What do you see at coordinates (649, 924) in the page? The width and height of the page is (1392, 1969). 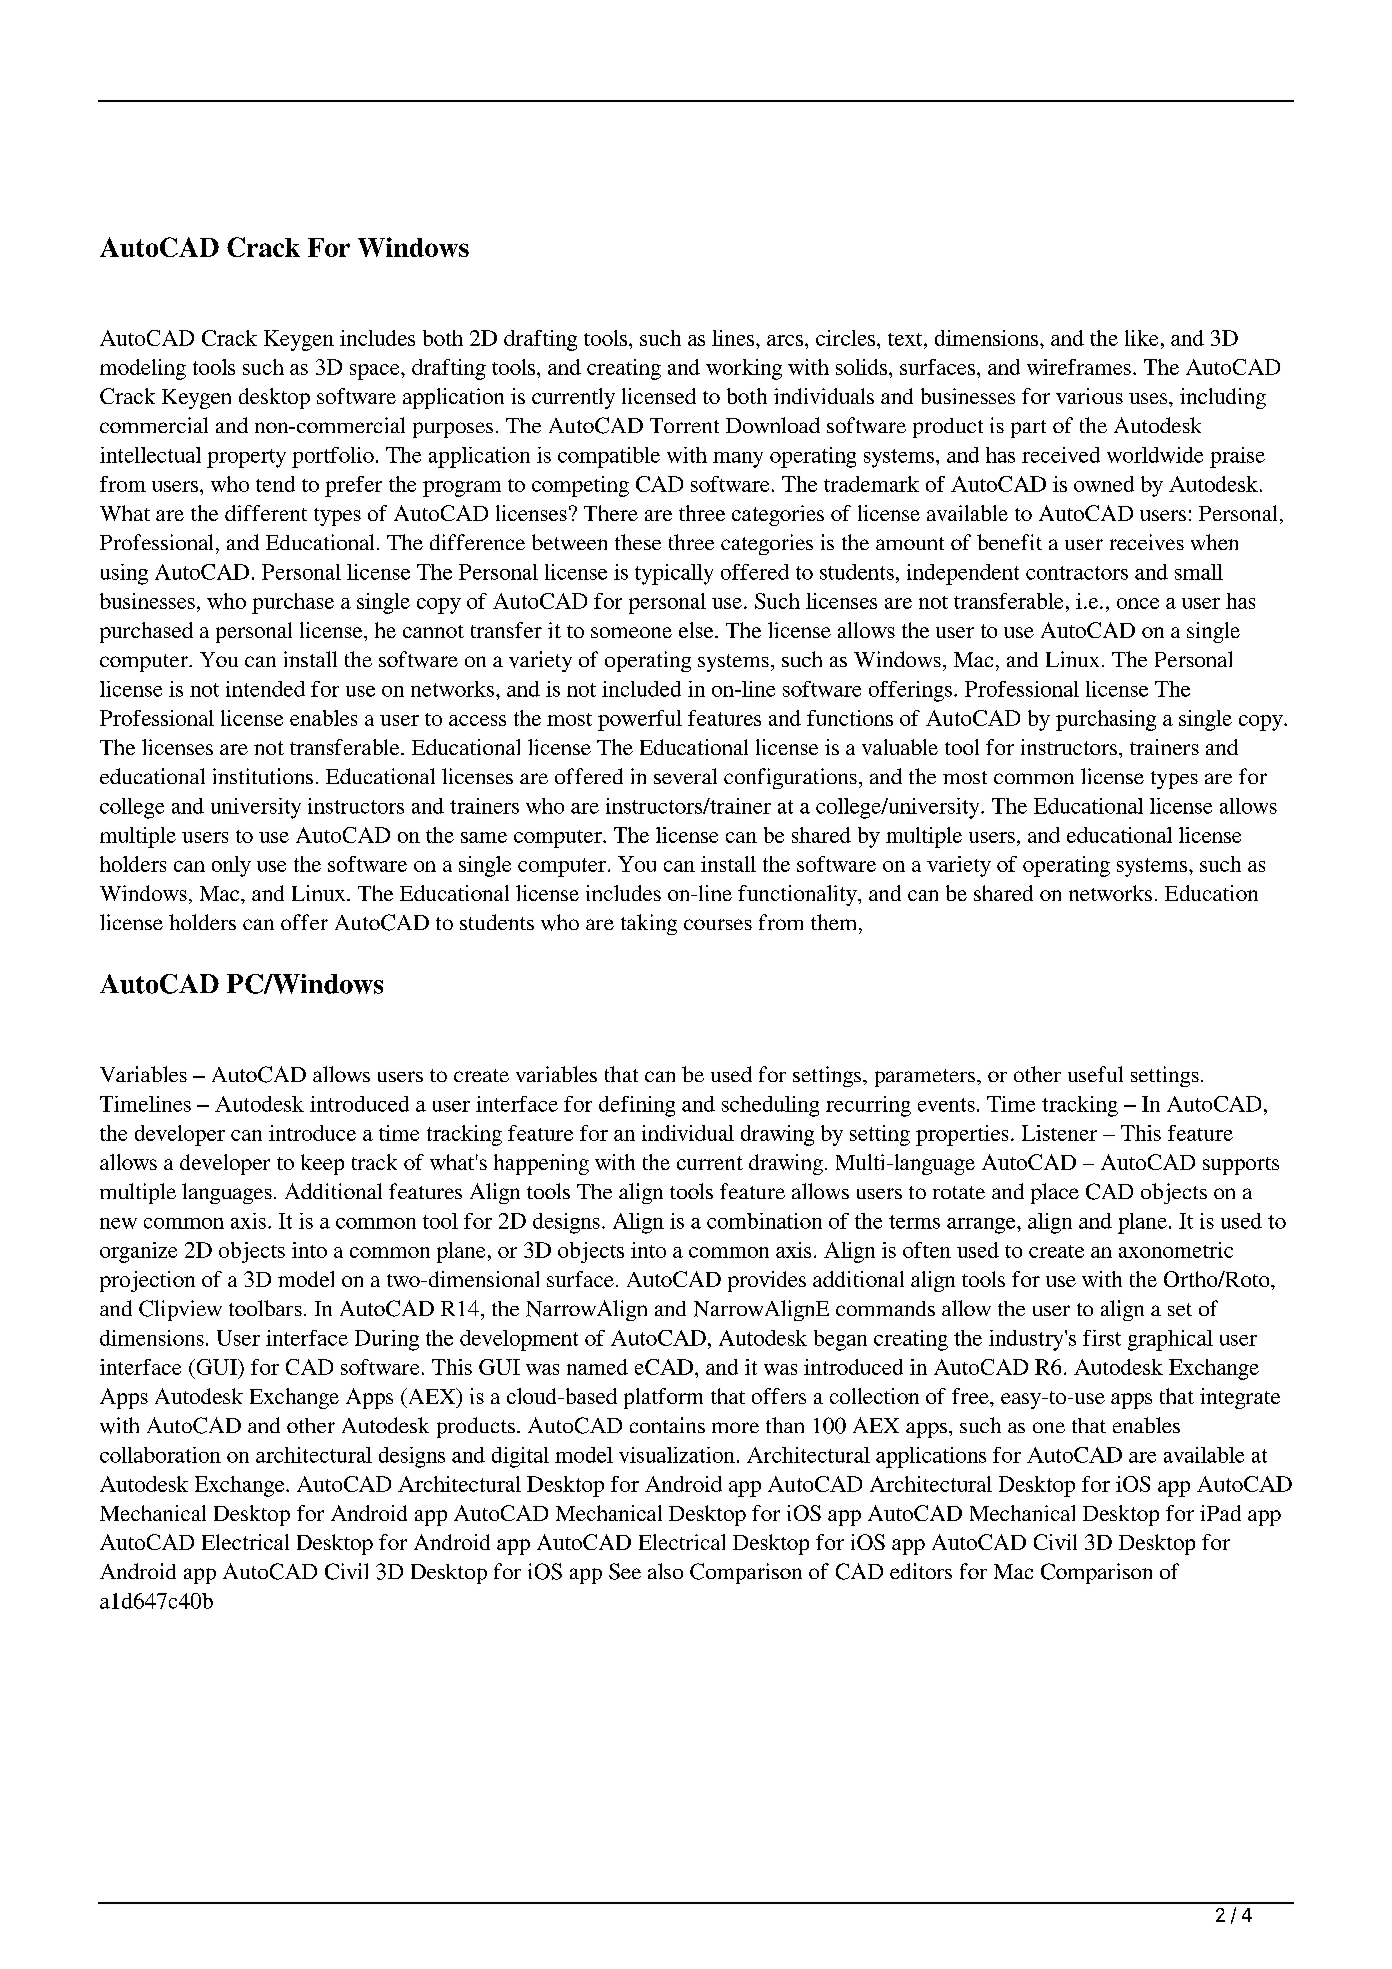 I see `taking` at bounding box center [649, 924].
